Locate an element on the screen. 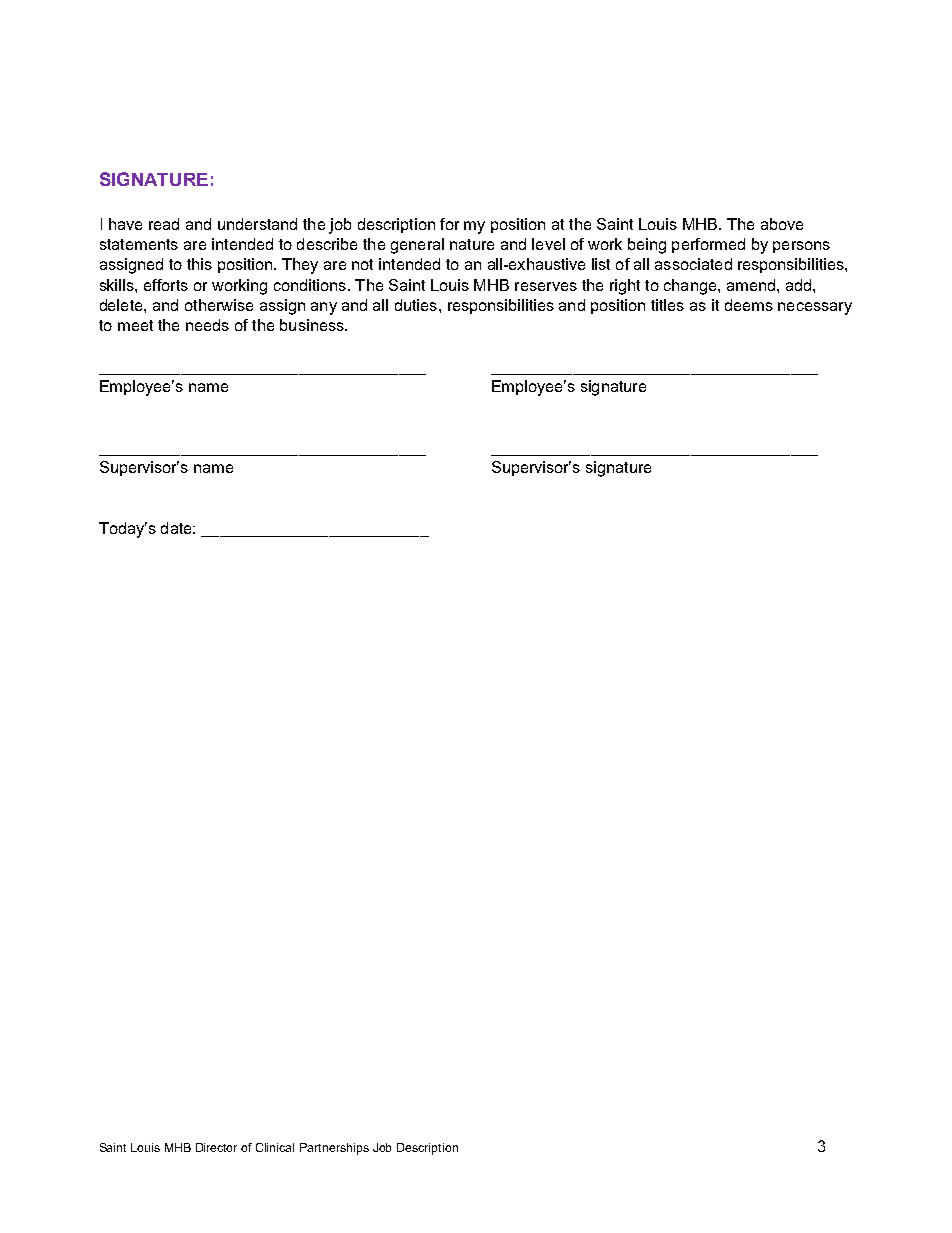  Director is located at coordinates (216, 1147).
